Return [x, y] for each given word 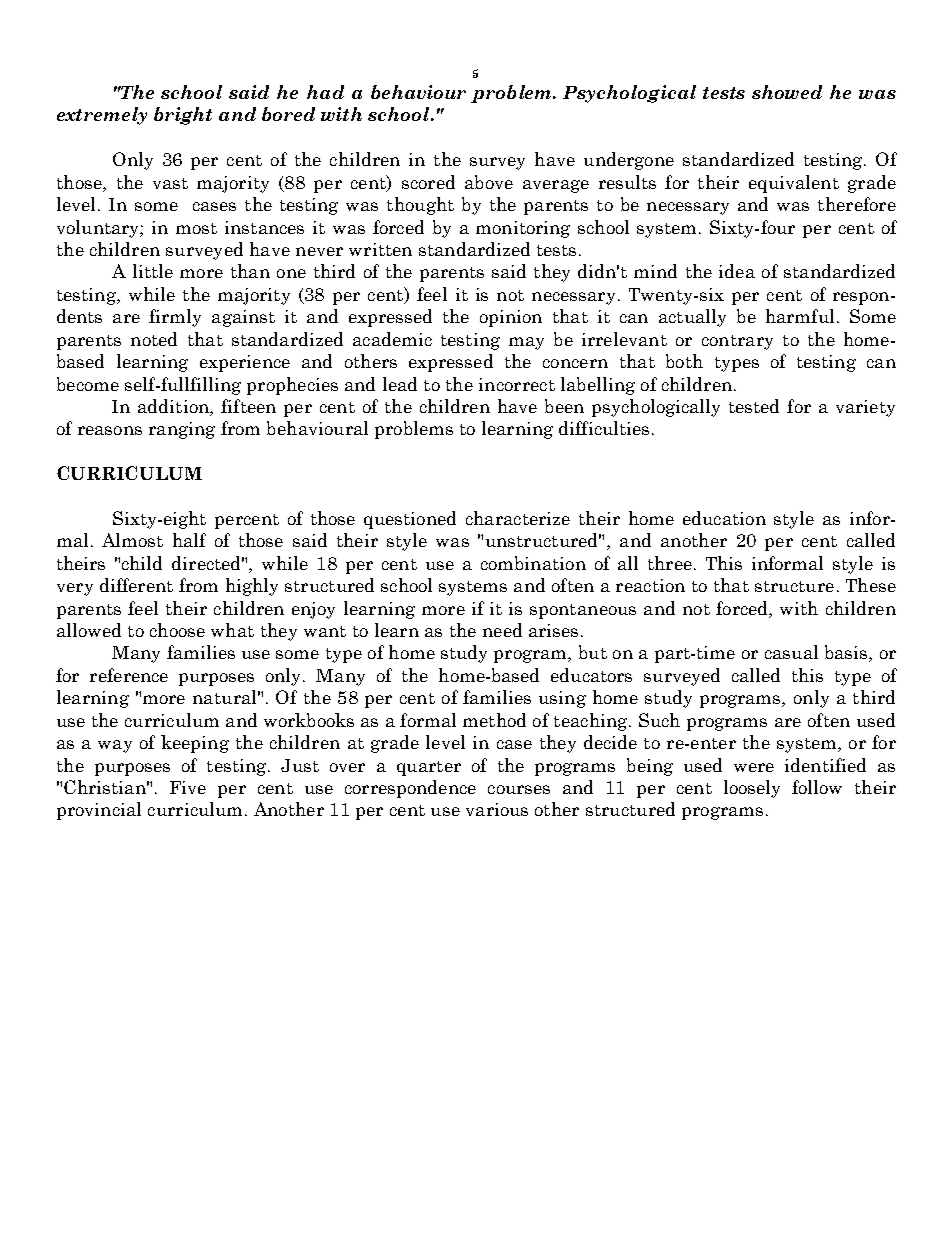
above [489, 182]
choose [177, 630]
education [724, 518]
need [502, 630]
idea [737, 271]
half [189, 540]
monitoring [523, 229]
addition [174, 407]
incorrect [517, 384]
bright [183, 116]
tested [754, 406]
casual [791, 652]
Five [188, 787]
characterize [518, 518]
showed [787, 92]
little [153, 271]
